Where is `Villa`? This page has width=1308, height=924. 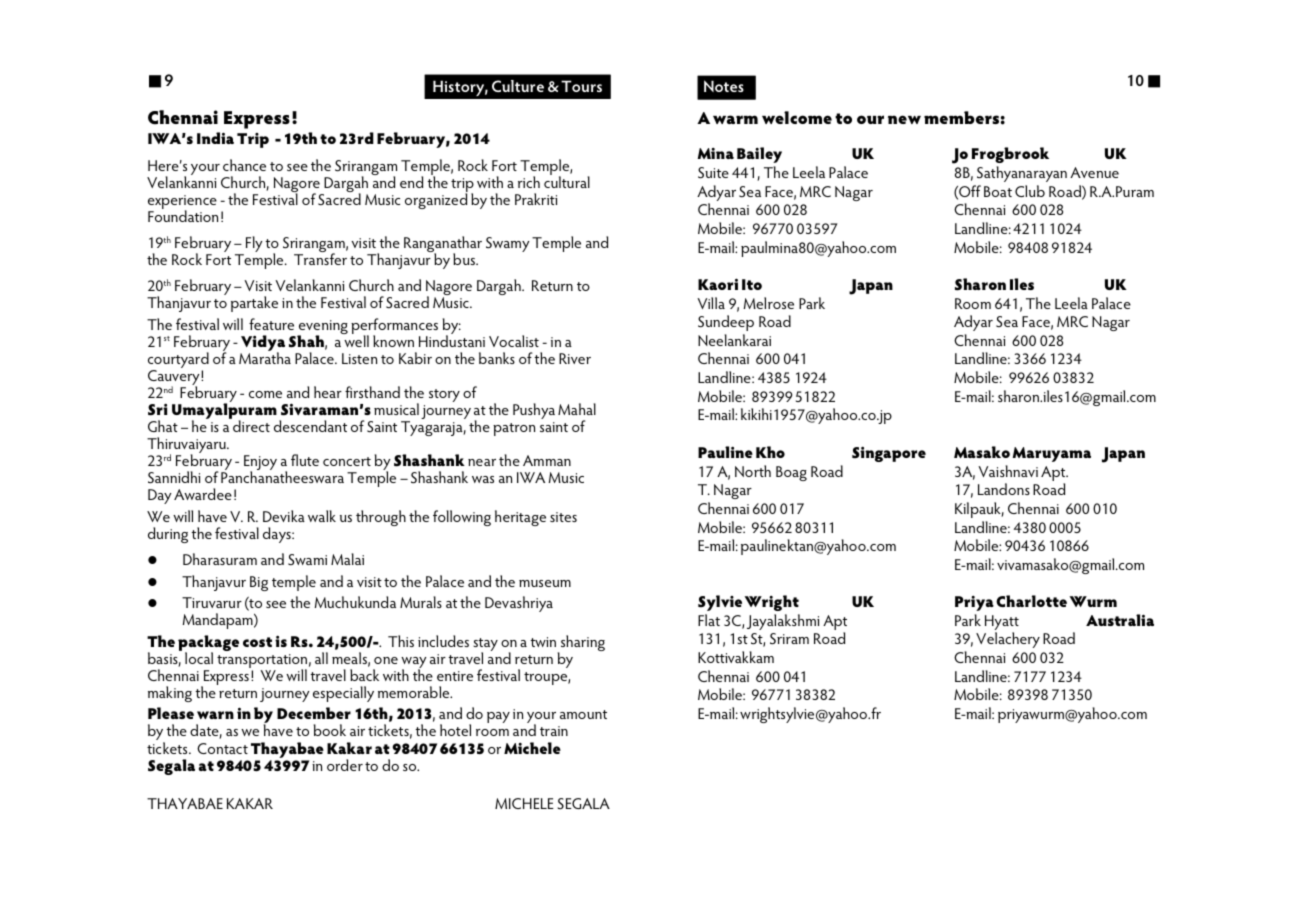
Villa is located at coordinates (711, 303).
